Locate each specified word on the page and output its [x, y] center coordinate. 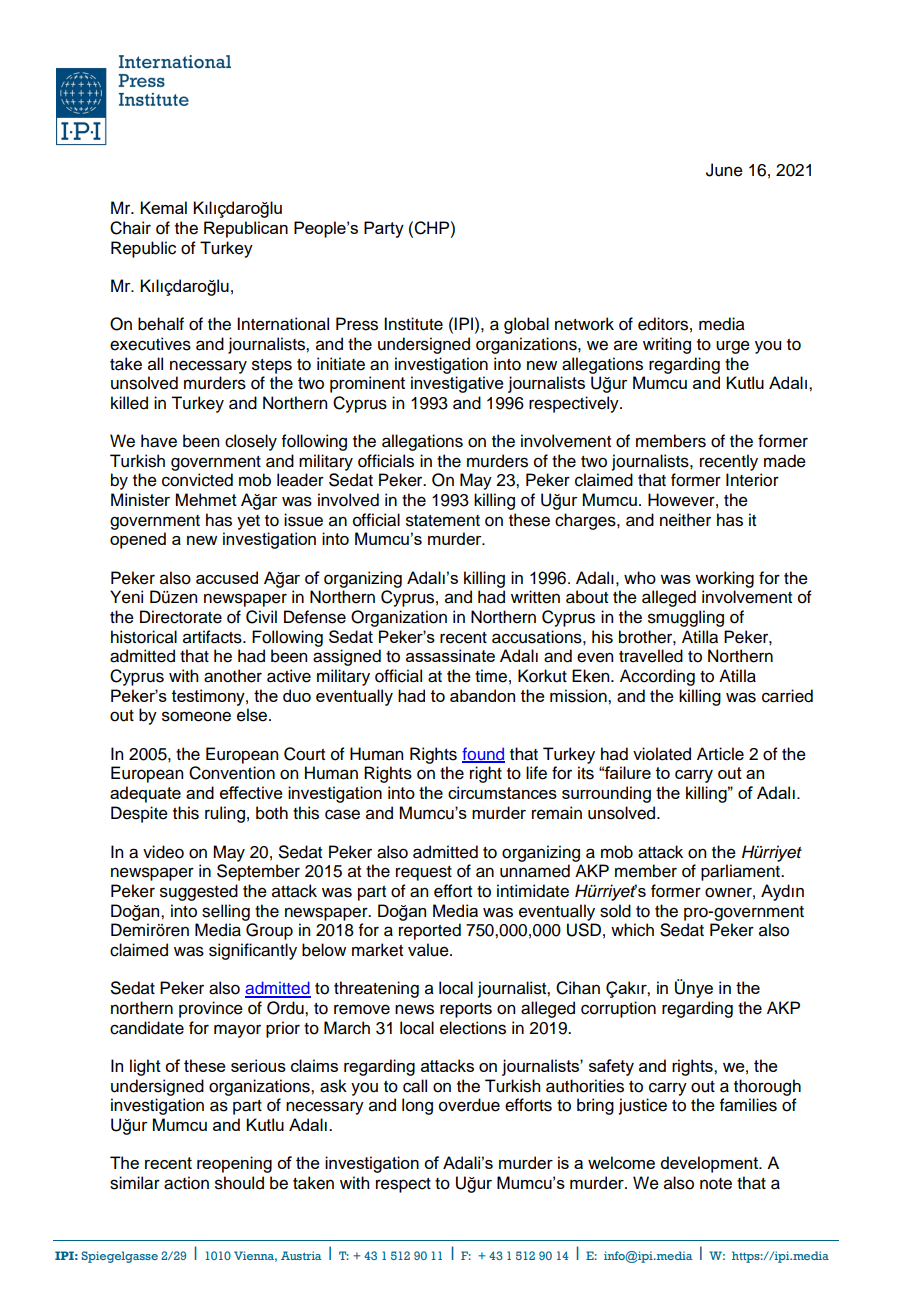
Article [720, 754]
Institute [413, 324]
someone [196, 716]
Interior [752, 480]
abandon [482, 695]
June [724, 170]
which [632, 930]
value [429, 950]
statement [443, 521]
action [186, 1183]
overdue [469, 1105]
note [716, 1184]
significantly [253, 951]
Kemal [163, 207]
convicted [197, 480]
